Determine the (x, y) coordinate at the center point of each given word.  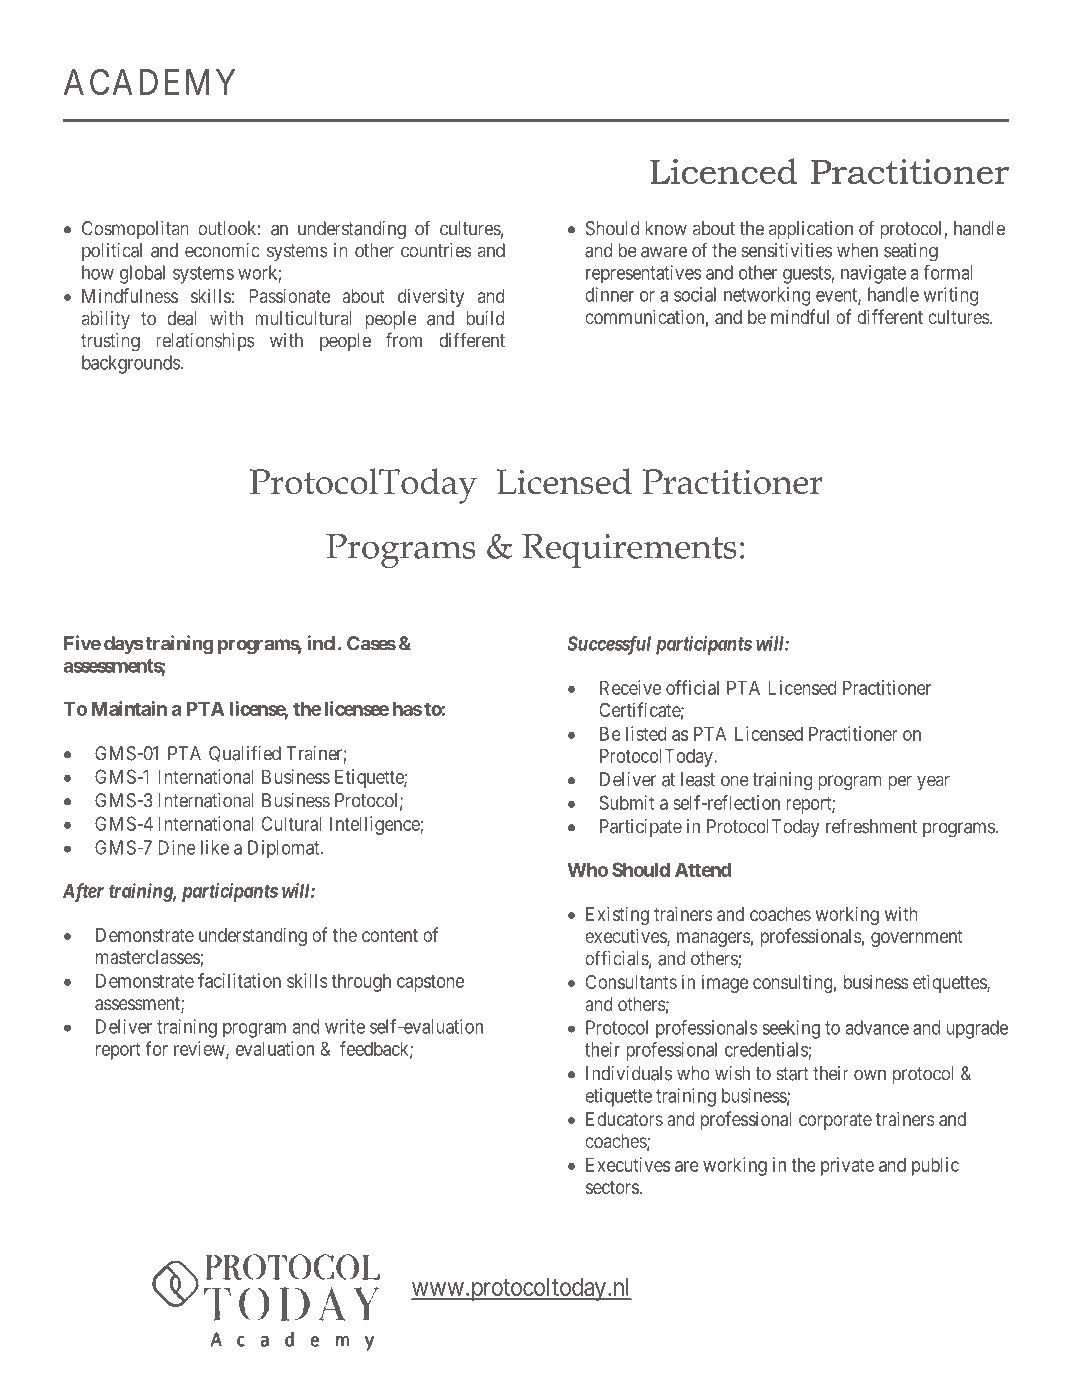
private (847, 1166)
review (200, 1049)
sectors (612, 1187)
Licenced (724, 171)
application (811, 230)
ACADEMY (149, 82)
